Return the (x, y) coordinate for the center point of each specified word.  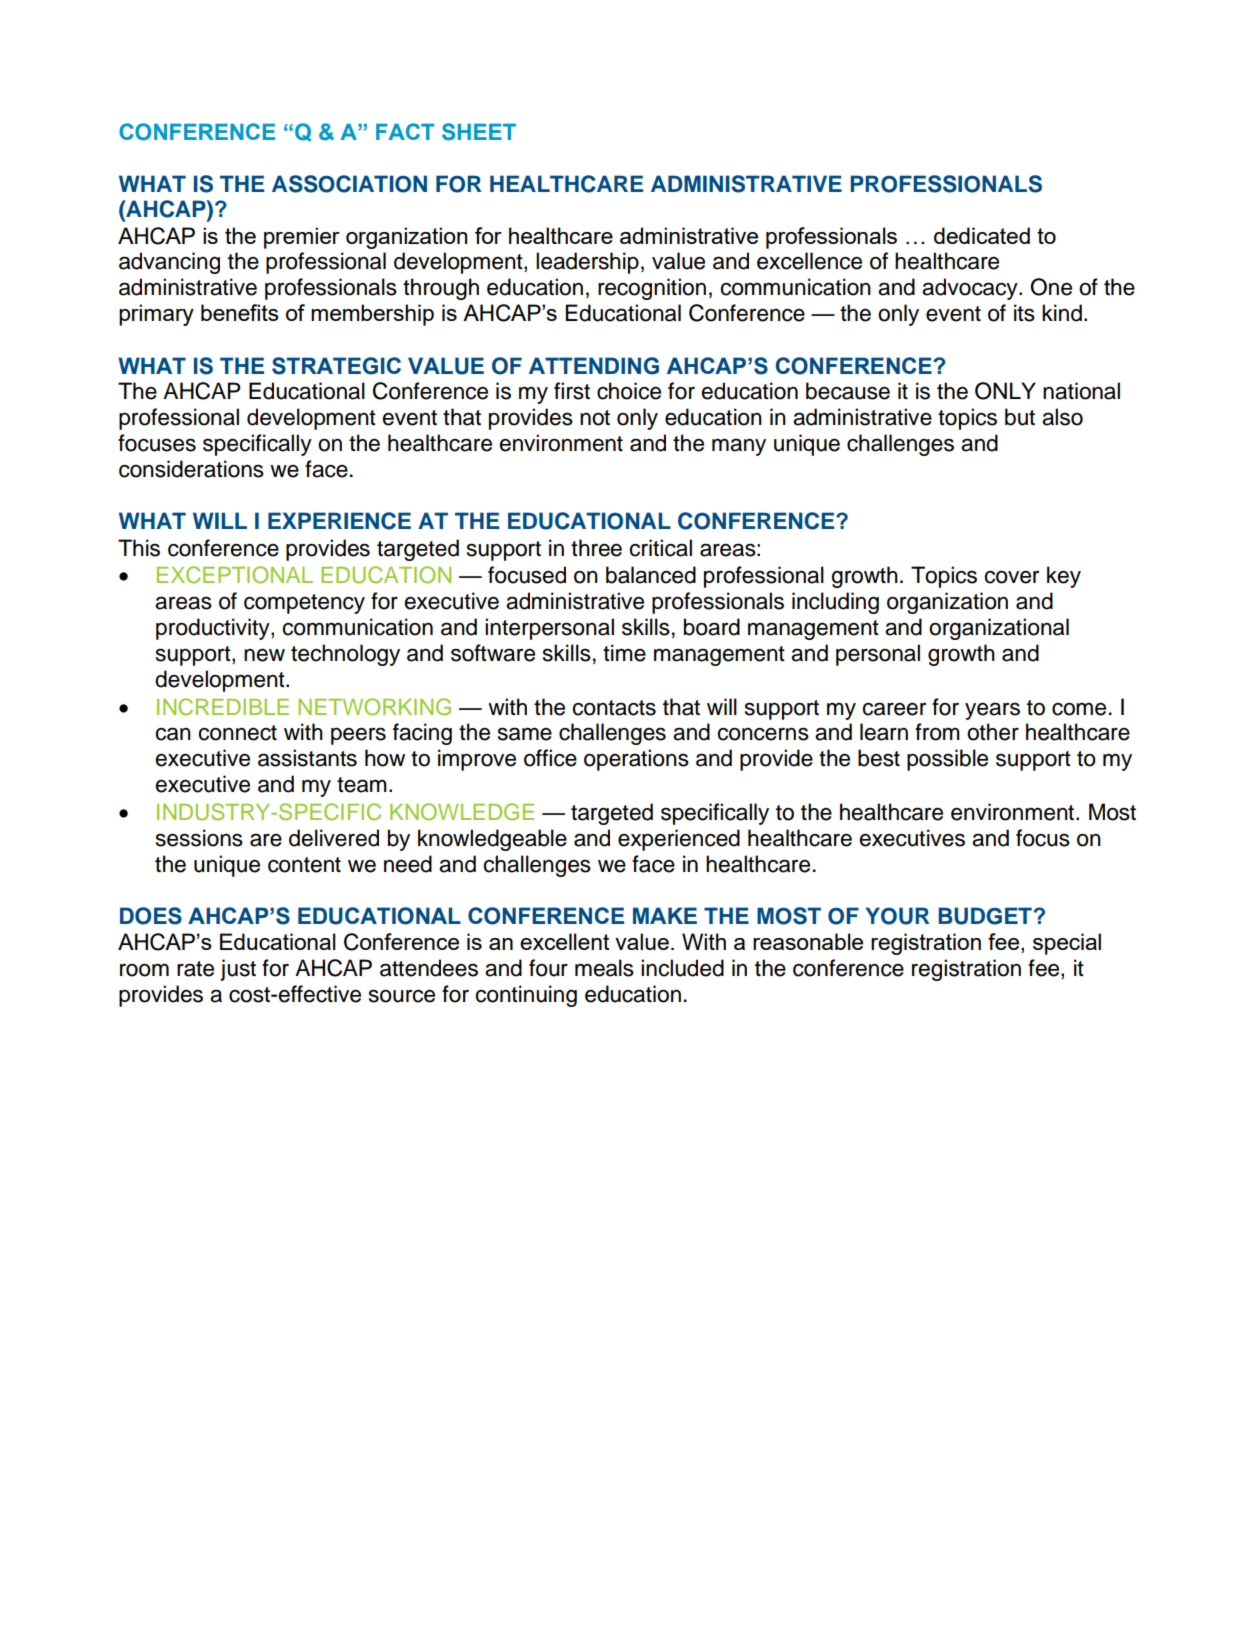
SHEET (479, 132)
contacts (614, 708)
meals (604, 968)
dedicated (982, 235)
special (1067, 944)
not (595, 418)
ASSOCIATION (349, 184)
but (1020, 417)
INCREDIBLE (223, 707)
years (992, 711)
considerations (191, 469)
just (238, 970)
